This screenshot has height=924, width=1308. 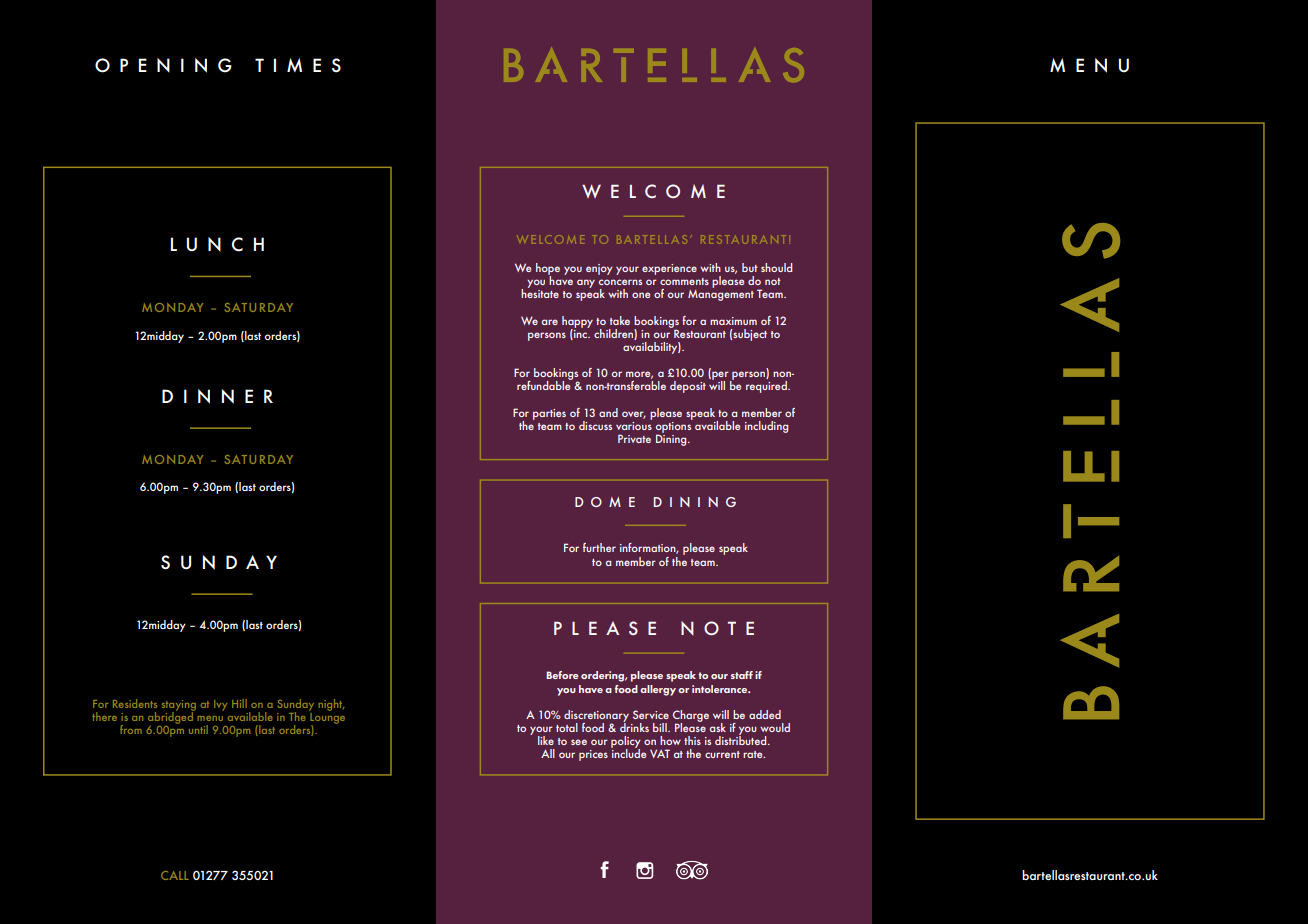 What do you see at coordinates (540, 292) in the screenshot?
I see `hesitate` at bounding box center [540, 292].
